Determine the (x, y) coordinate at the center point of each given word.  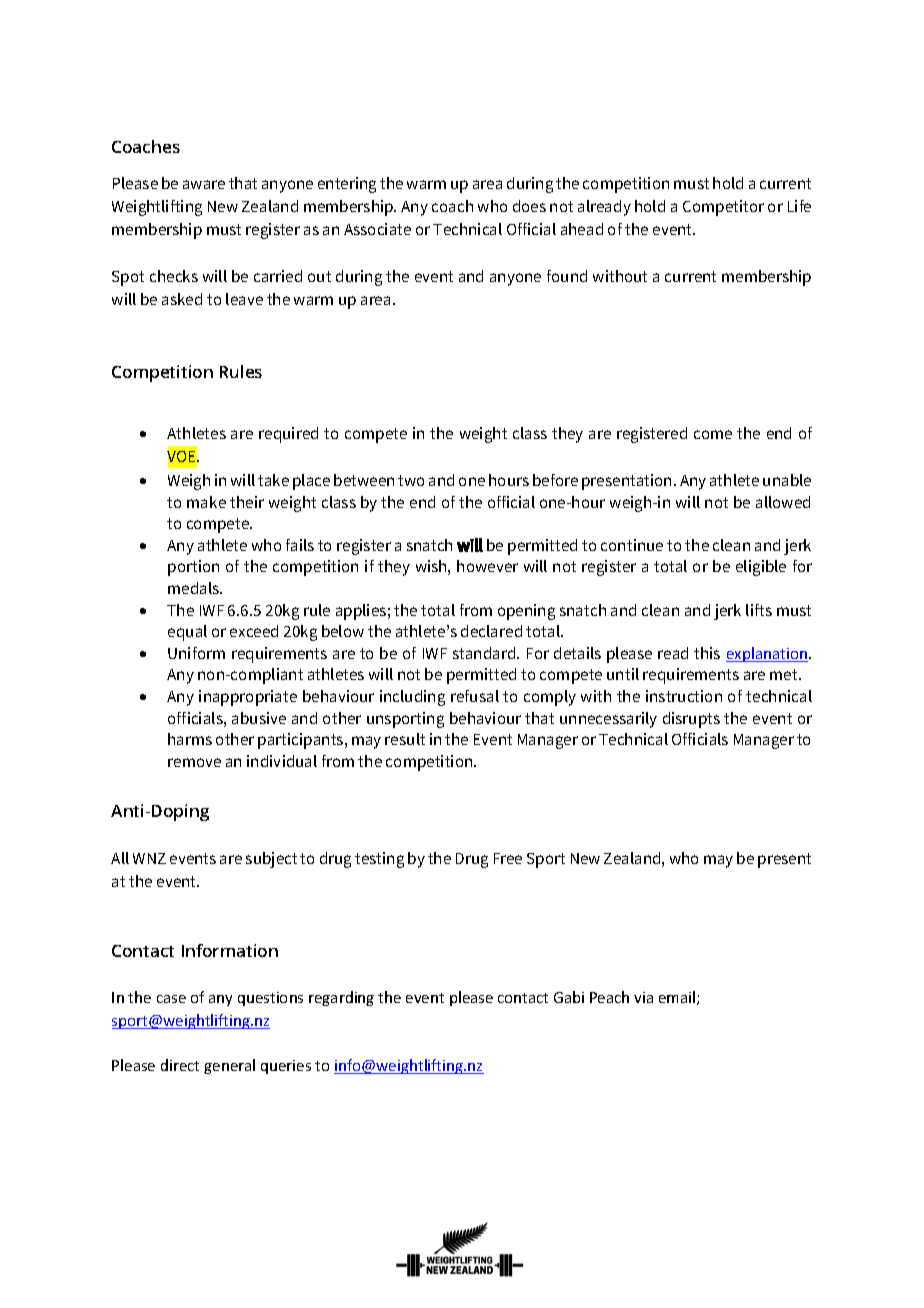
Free (508, 858)
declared (491, 631)
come (713, 434)
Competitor (723, 208)
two (411, 480)
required (288, 435)
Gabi (569, 997)
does (529, 206)
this (707, 653)
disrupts (691, 720)
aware (204, 184)
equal (187, 633)
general (229, 1066)
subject (271, 860)
